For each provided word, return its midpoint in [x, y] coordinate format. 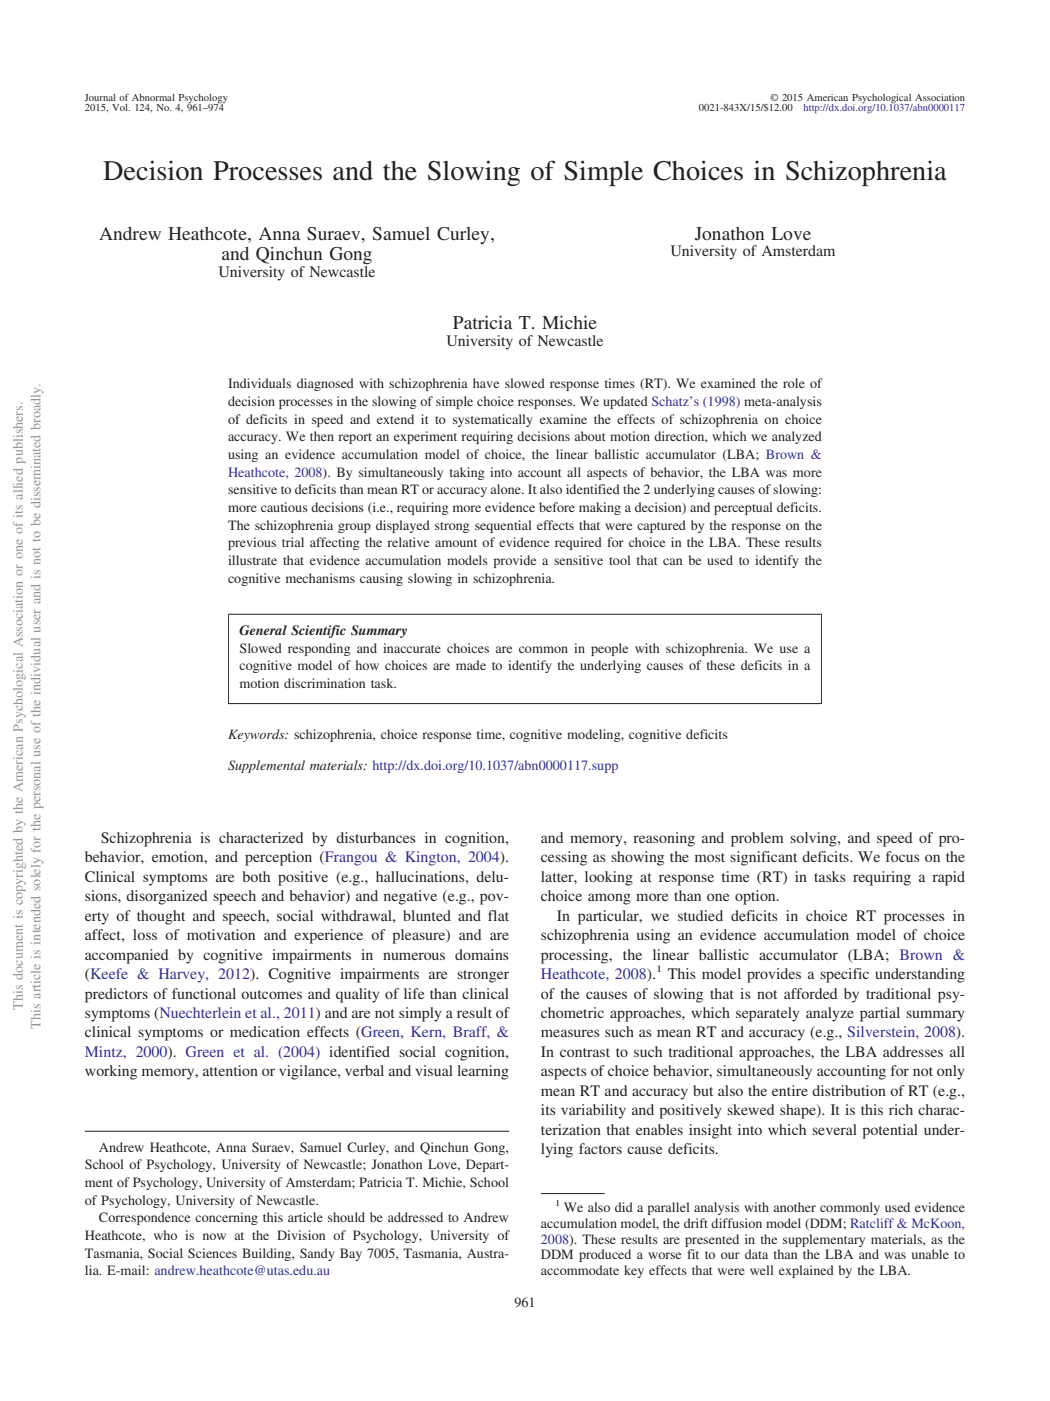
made [471, 665]
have [486, 383]
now [214, 1236]
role [794, 383]
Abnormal [153, 97]
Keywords [257, 735]
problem [757, 839]
